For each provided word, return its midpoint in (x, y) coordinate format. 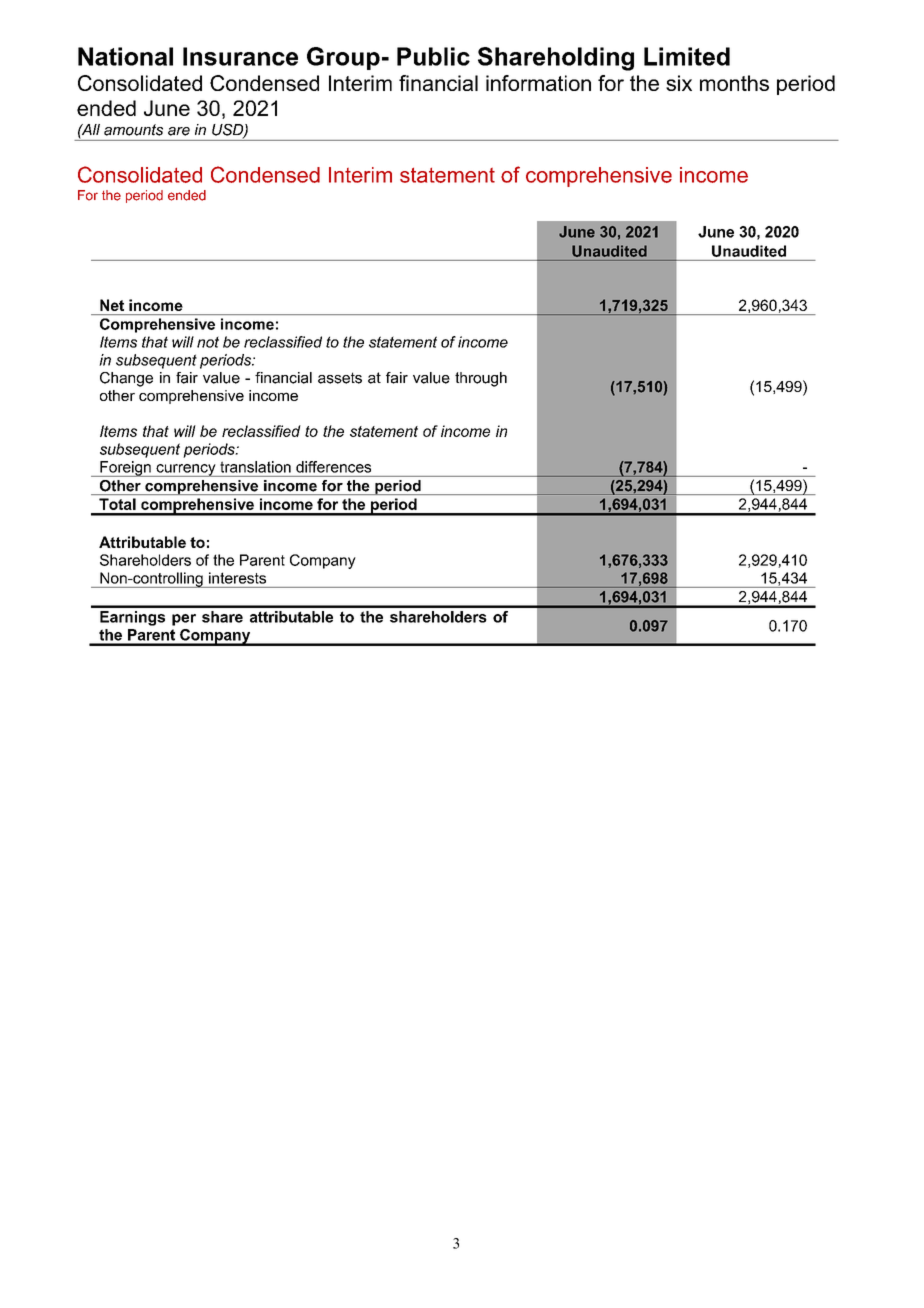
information (538, 83)
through (481, 379)
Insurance (240, 56)
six (679, 83)
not (208, 342)
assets (340, 378)
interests (237, 578)
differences (333, 467)
